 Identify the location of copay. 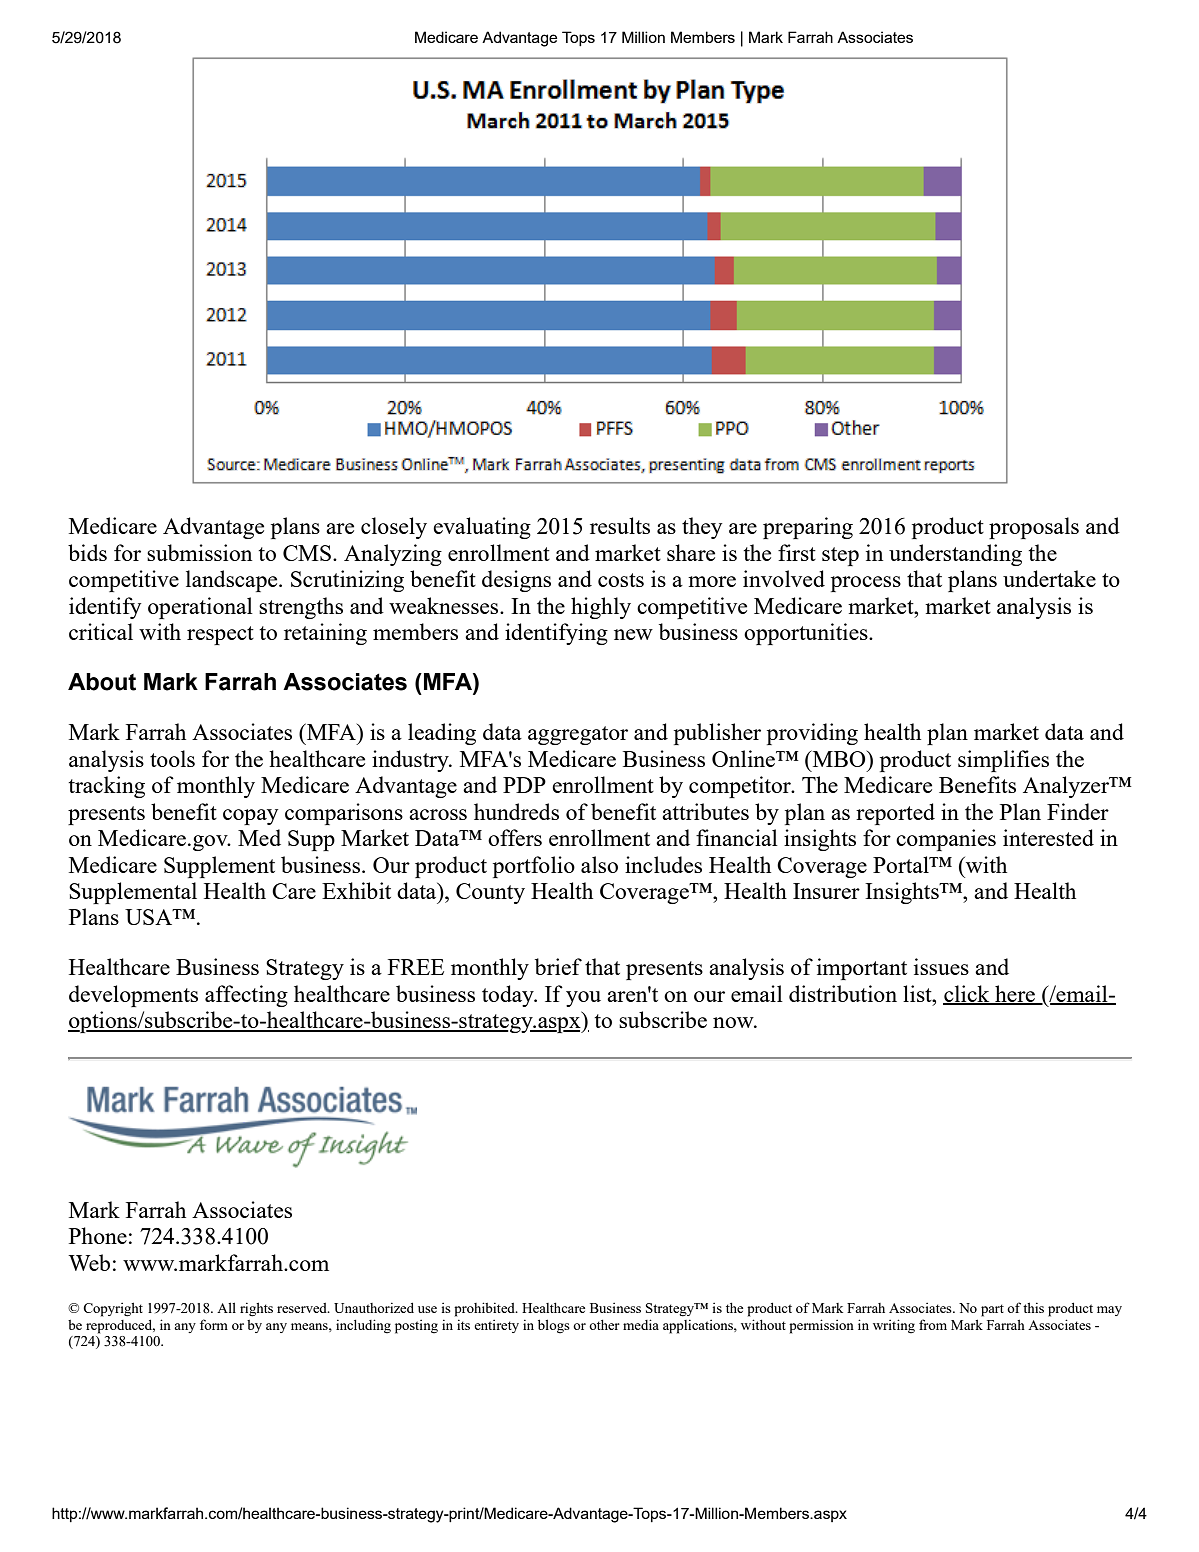
(250, 817).
